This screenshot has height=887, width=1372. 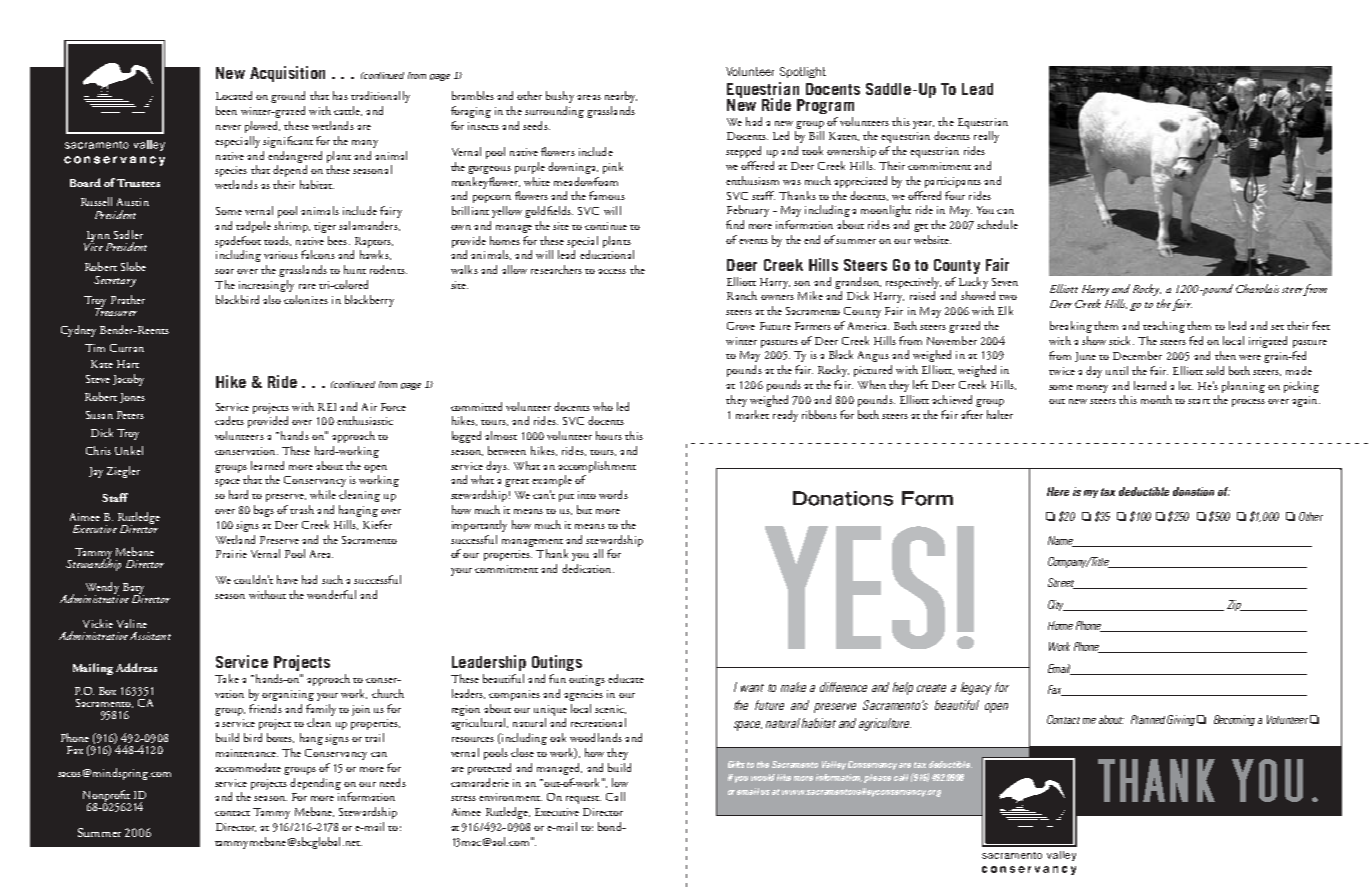 What do you see at coordinates (234, 95) in the screenshot?
I see `Located` at bounding box center [234, 95].
